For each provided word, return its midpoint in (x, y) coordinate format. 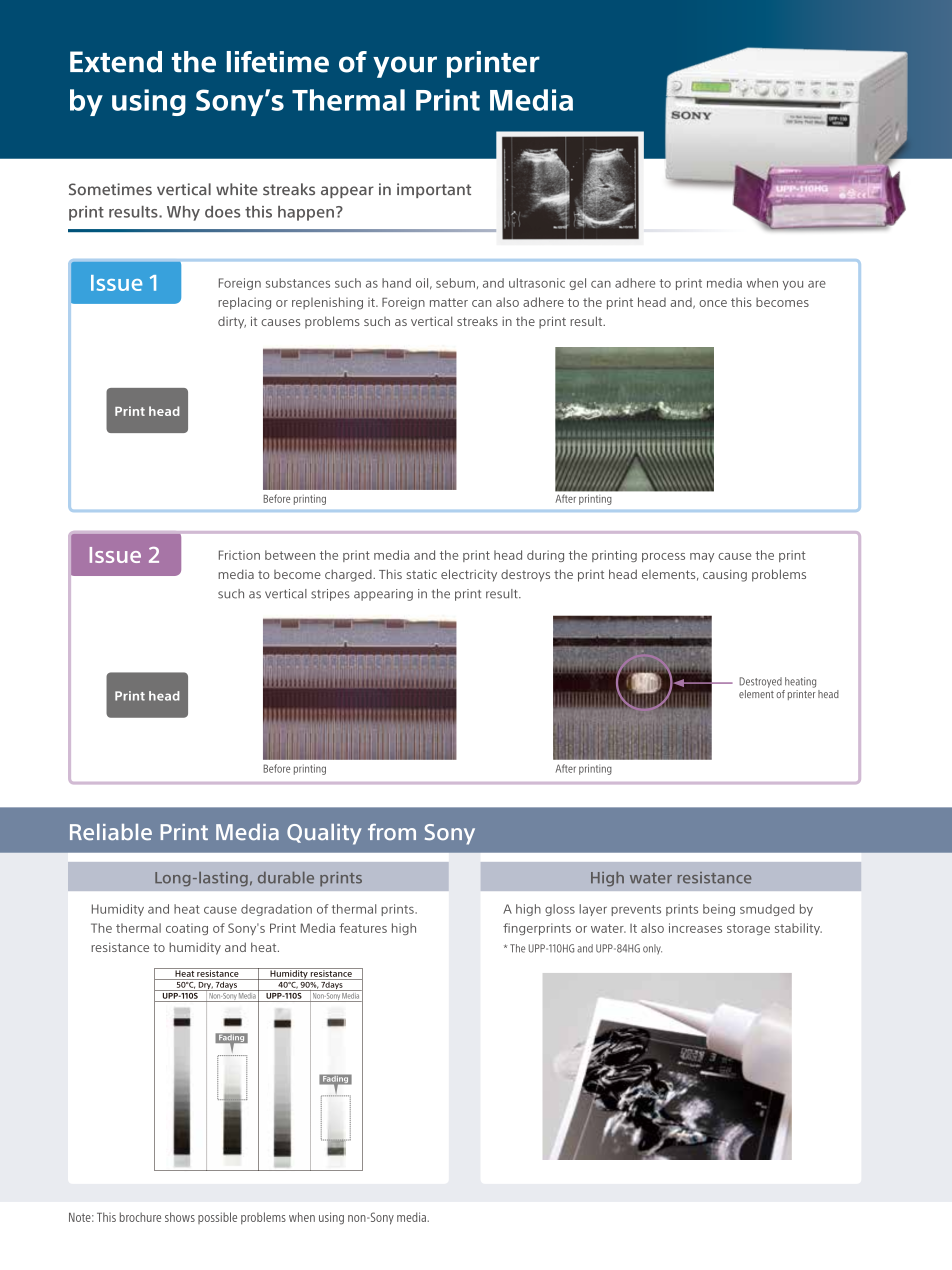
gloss (560, 910)
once (713, 303)
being (719, 910)
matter (449, 302)
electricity (469, 575)
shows (180, 1217)
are (817, 284)
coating (187, 929)
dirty (232, 323)
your (405, 67)
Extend (116, 62)
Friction (239, 555)
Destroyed (760, 682)
